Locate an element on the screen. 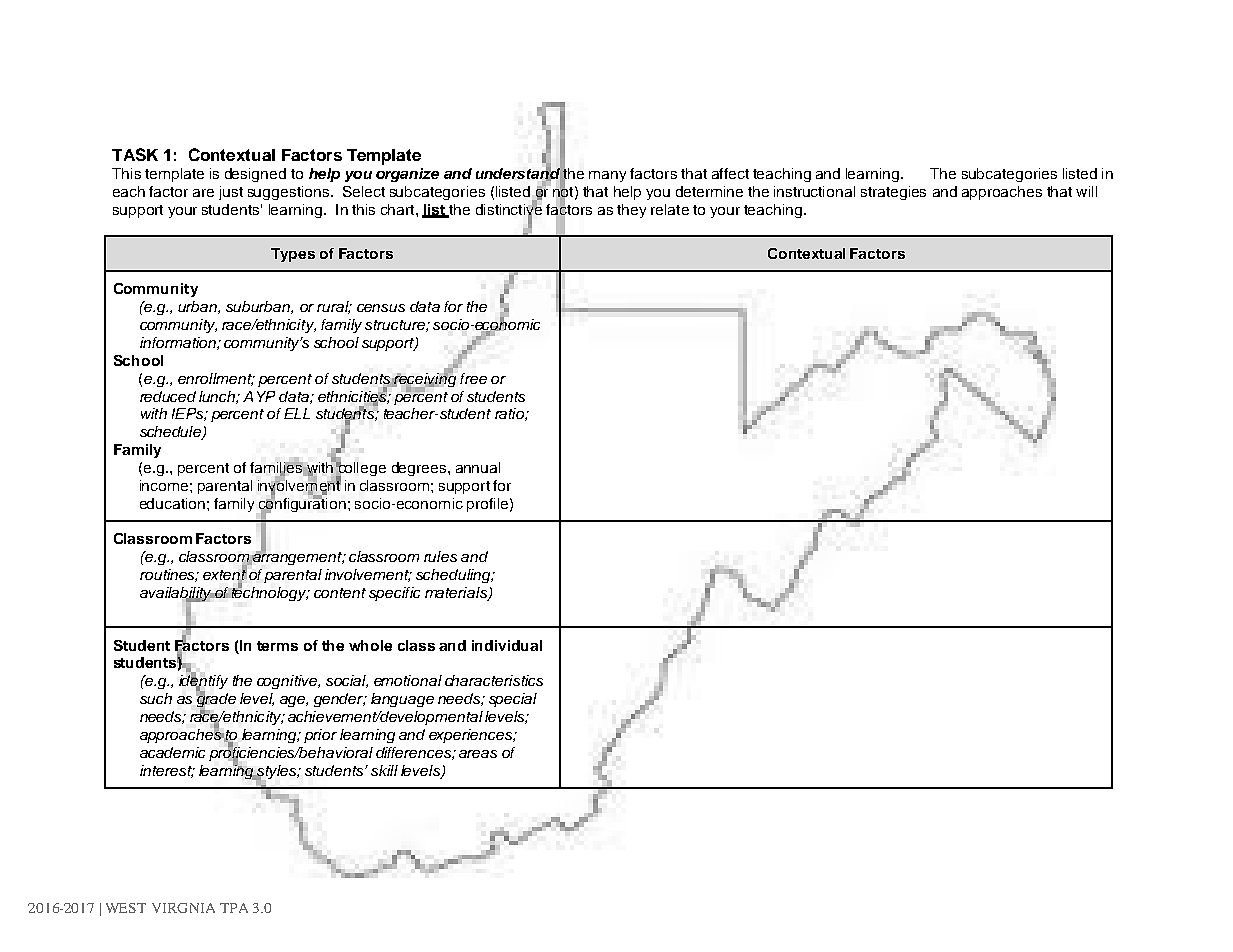 This screenshot has width=1233, height=952. designed is located at coordinates (255, 175).
